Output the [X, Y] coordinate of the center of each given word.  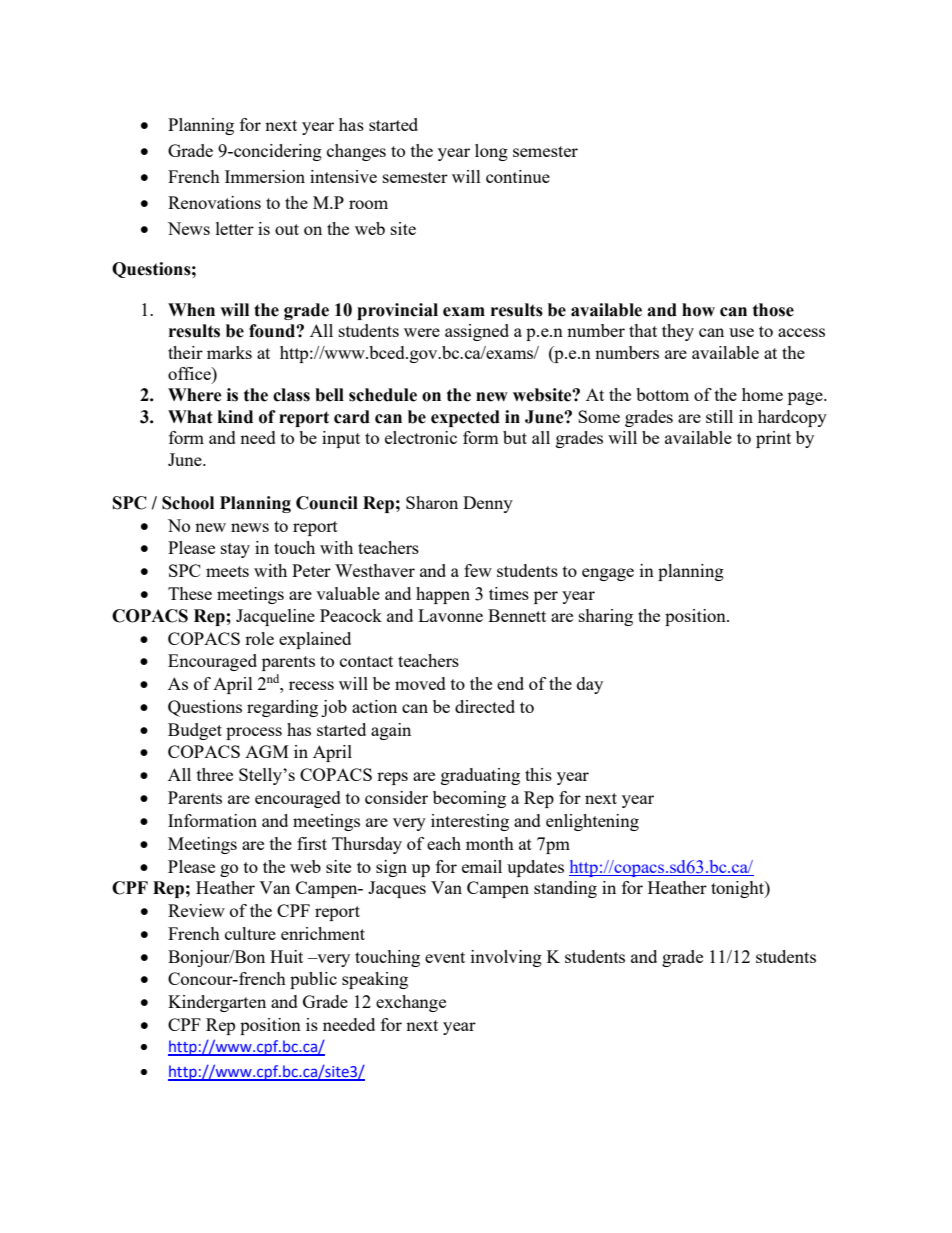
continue [518, 176]
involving [506, 958]
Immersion [265, 176]
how [698, 310]
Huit [286, 956]
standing [565, 889]
